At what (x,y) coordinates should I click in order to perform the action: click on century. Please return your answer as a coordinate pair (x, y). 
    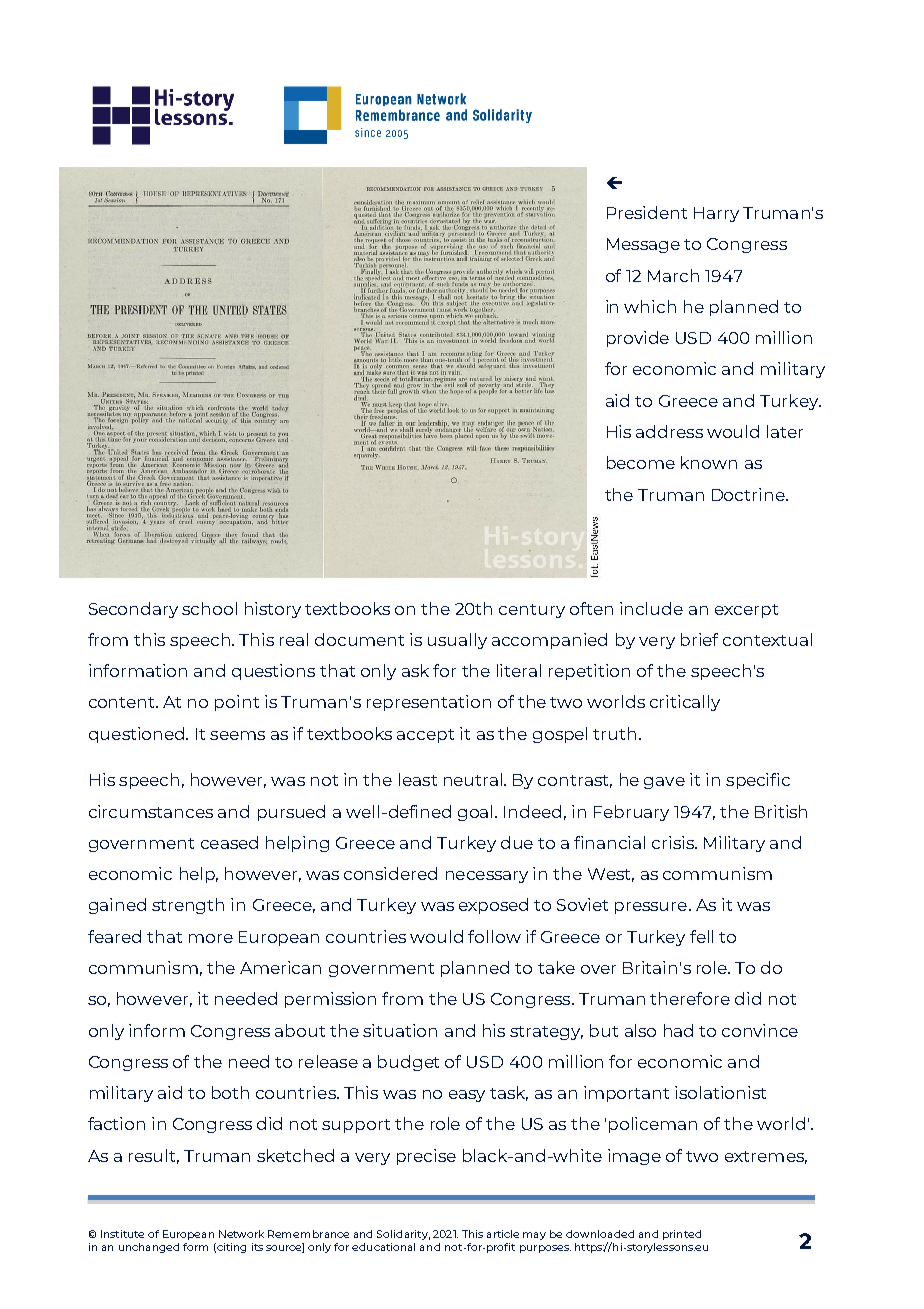
    Looking at the image, I should click on (532, 611).
